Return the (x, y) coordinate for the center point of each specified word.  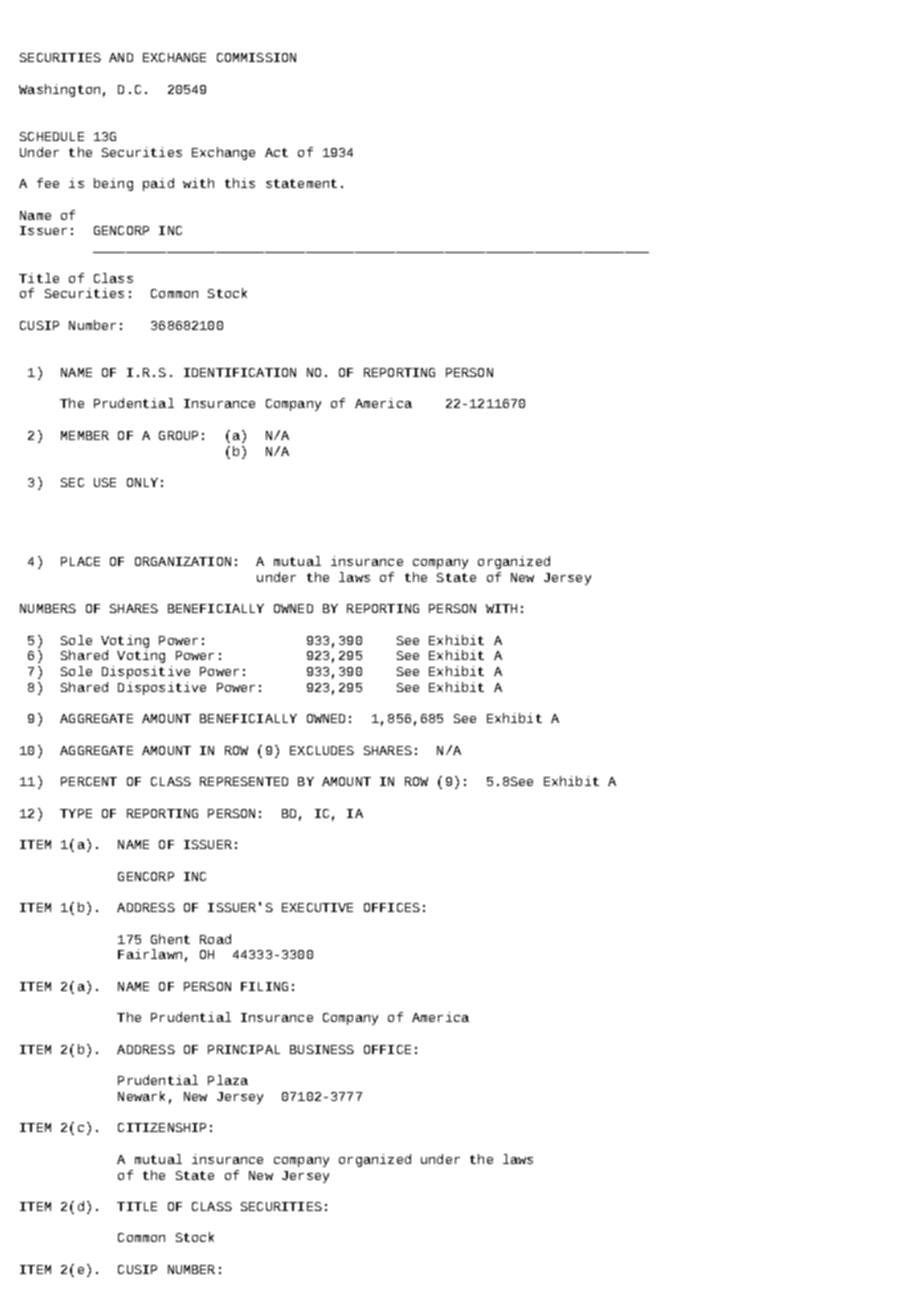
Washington (59, 90)
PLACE (80, 561)
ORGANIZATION (183, 561)
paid (158, 184)
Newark (141, 1096)
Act (276, 152)
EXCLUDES (322, 750)
